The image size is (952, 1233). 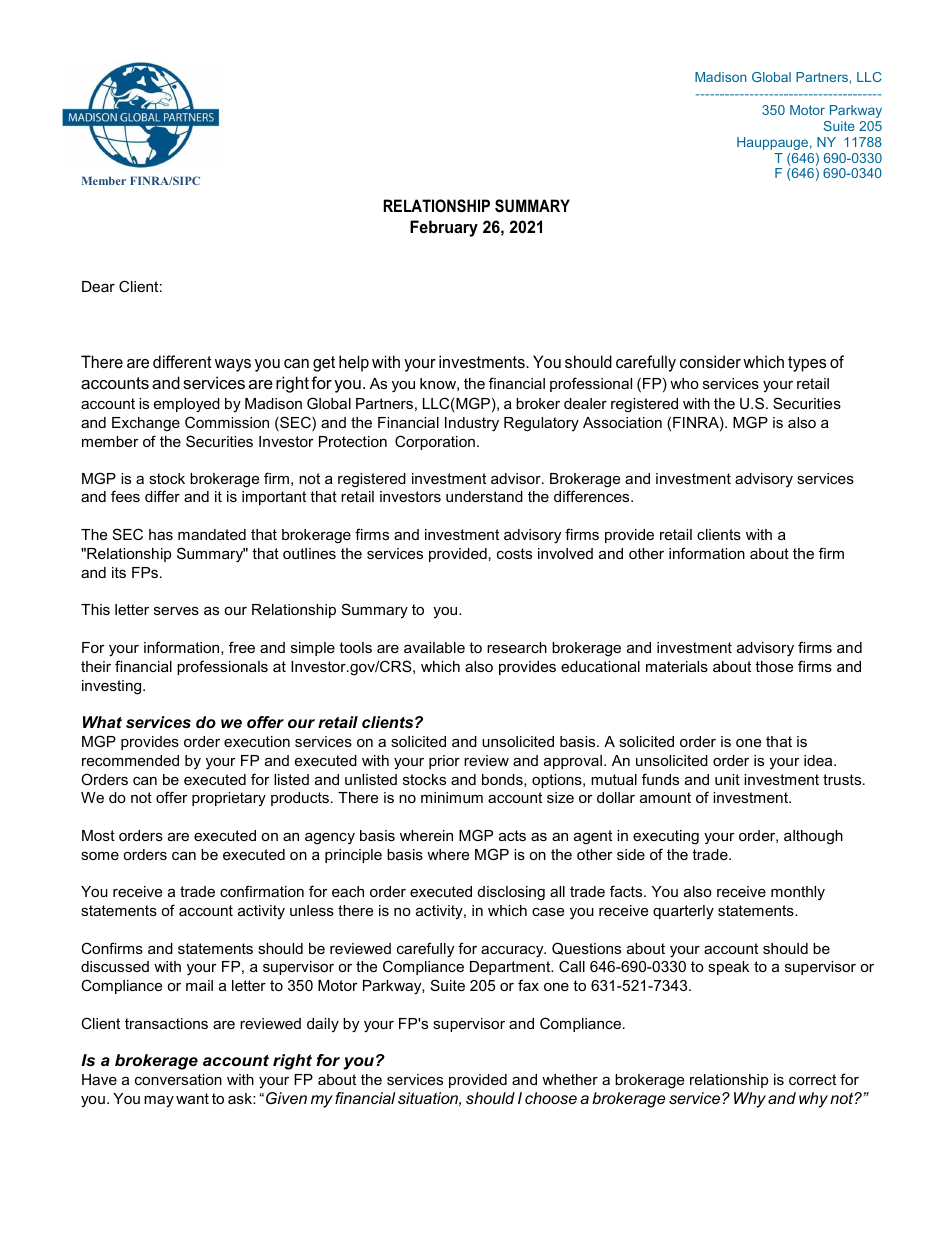 What do you see at coordinates (727, 779) in the screenshot?
I see `unit` at bounding box center [727, 779].
